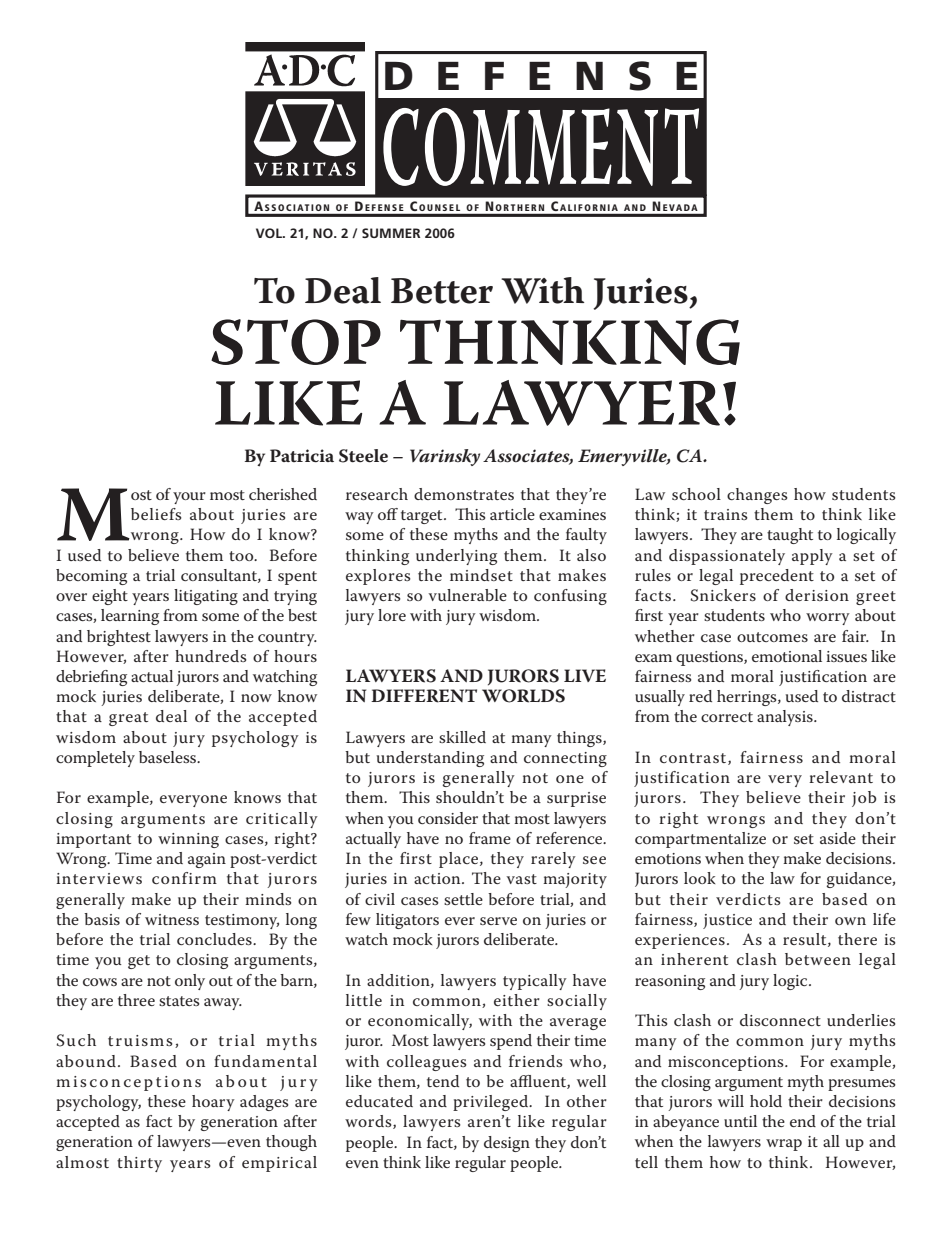  I want to click on frame, so click(490, 838).
